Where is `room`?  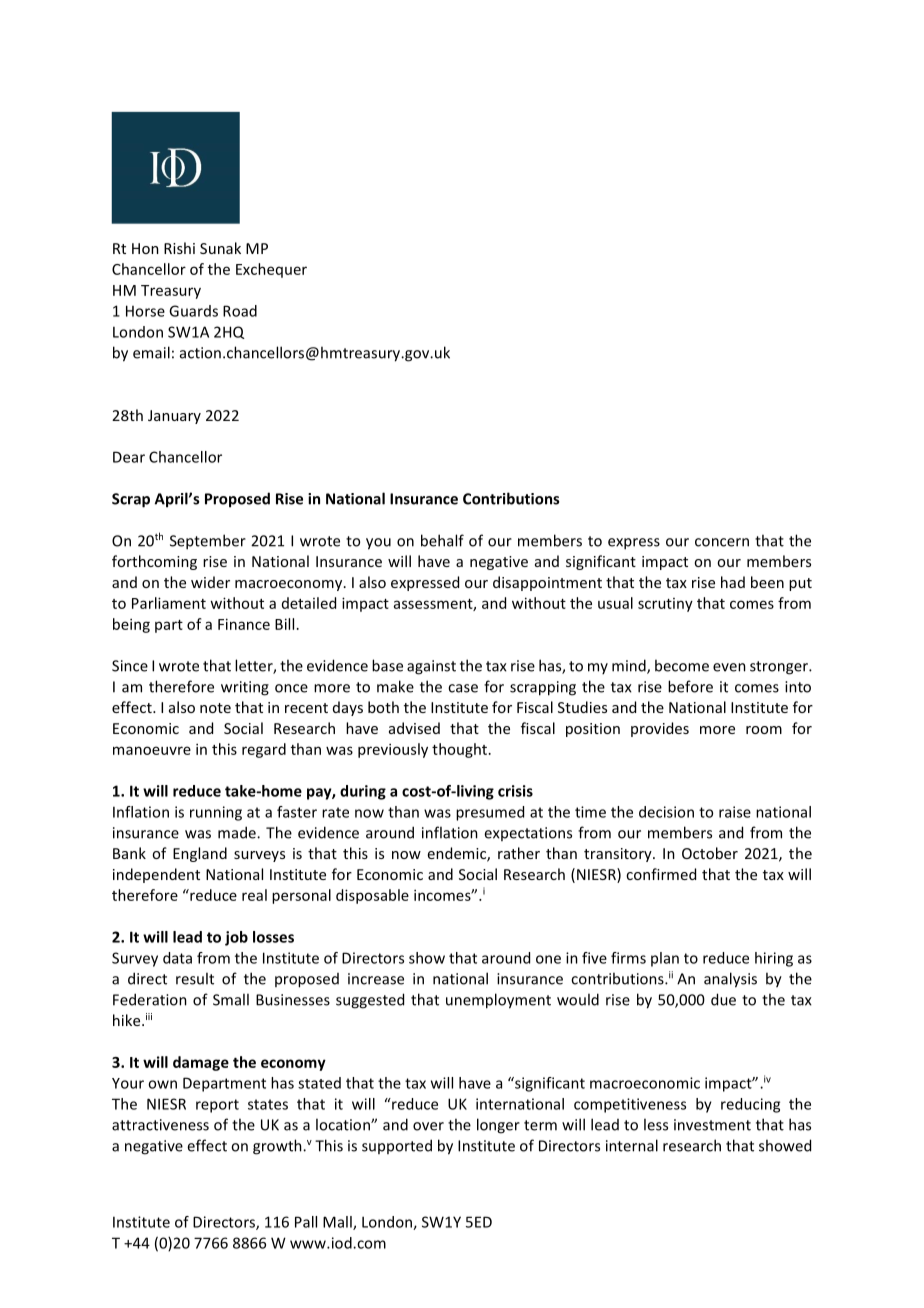 room is located at coordinates (764, 730).
